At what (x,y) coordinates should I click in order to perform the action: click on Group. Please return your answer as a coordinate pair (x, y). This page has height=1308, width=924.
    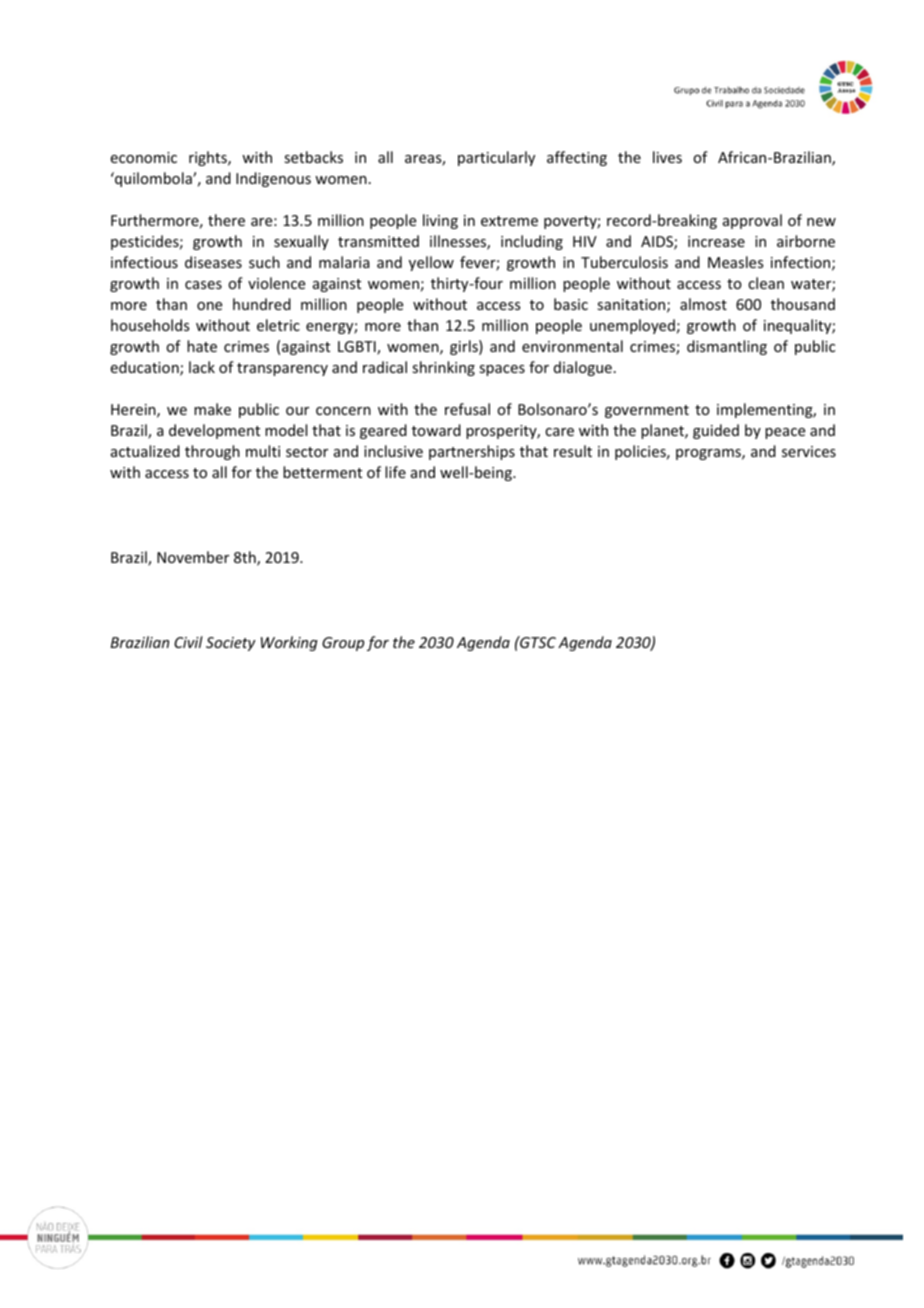
    Looking at the image, I should click on (343, 644).
